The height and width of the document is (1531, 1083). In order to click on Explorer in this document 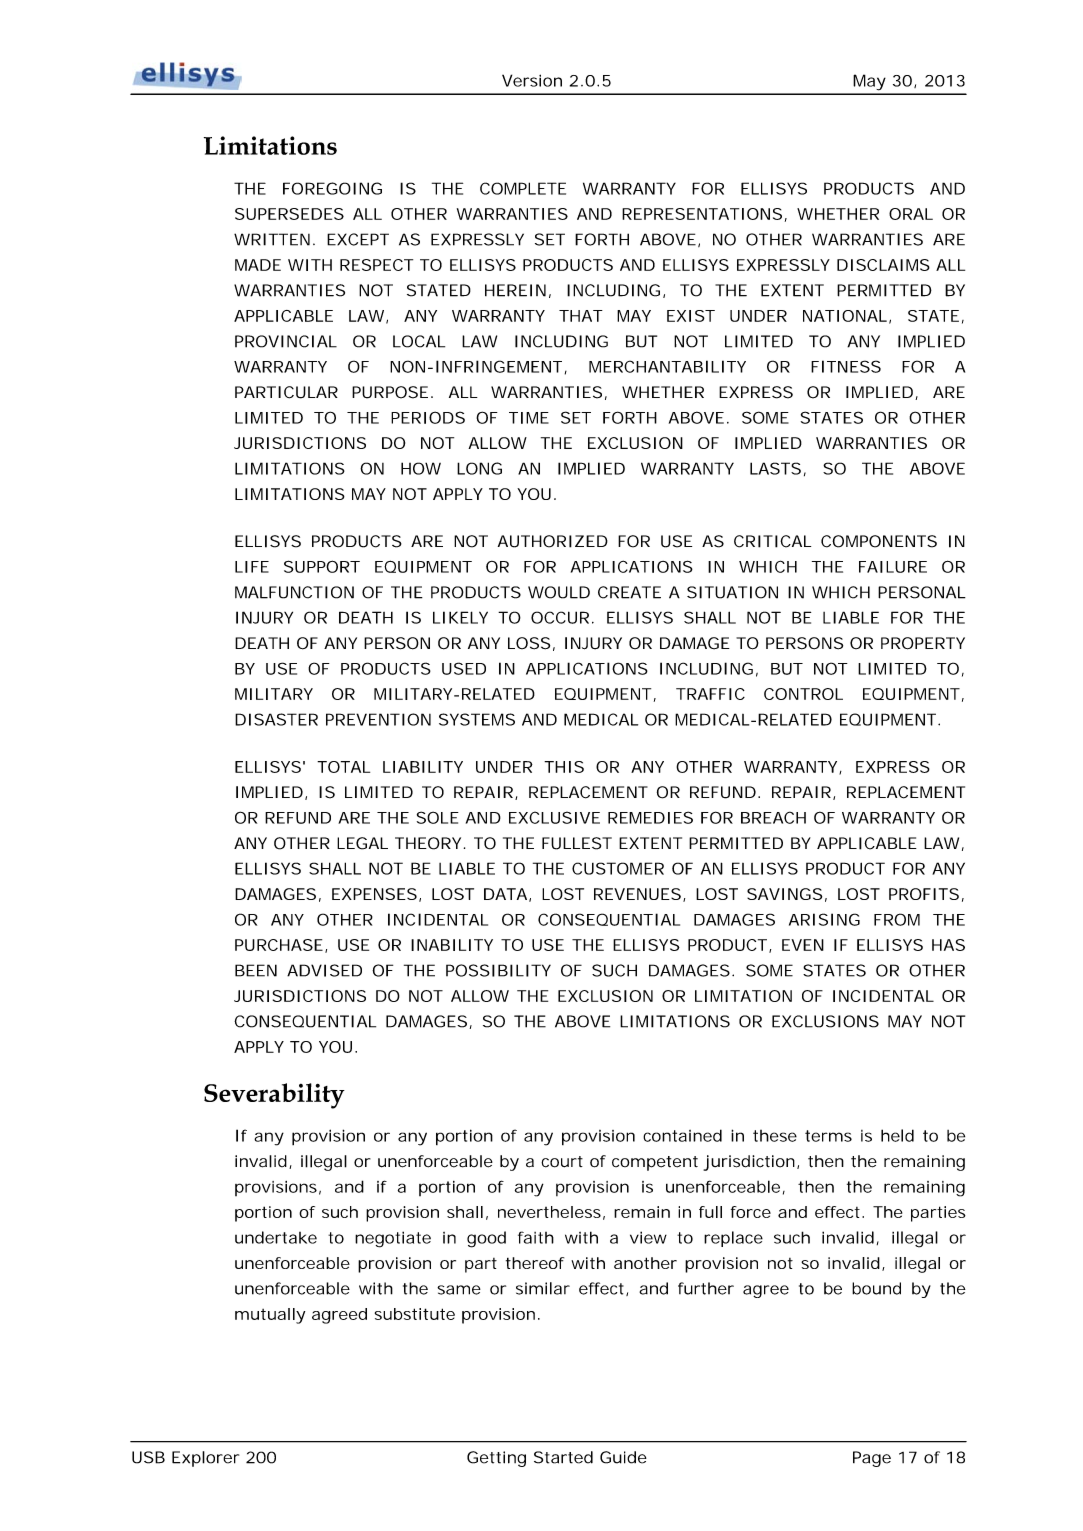, I will do `click(205, 1459)`.
